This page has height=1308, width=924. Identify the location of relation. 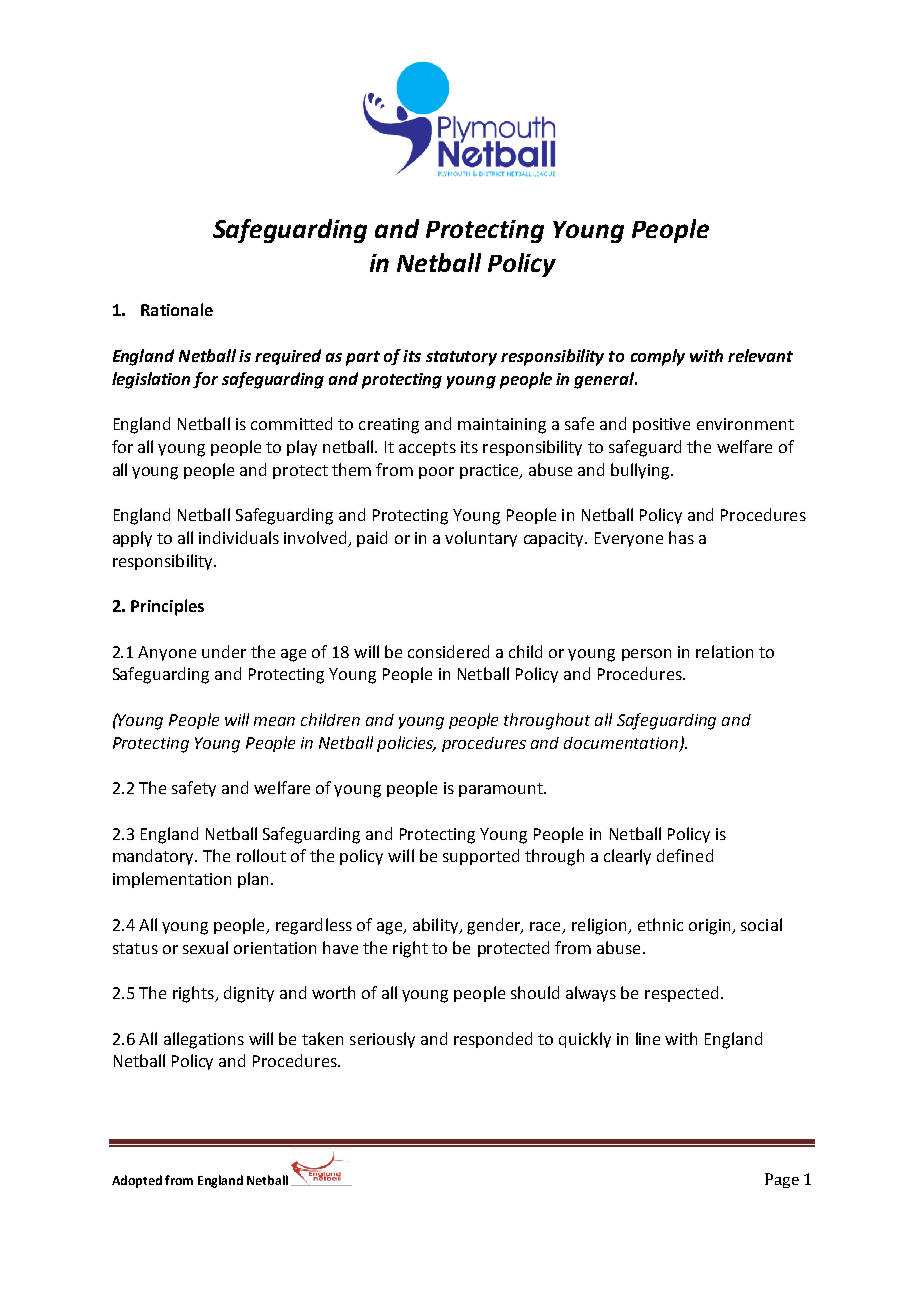
(724, 651).
